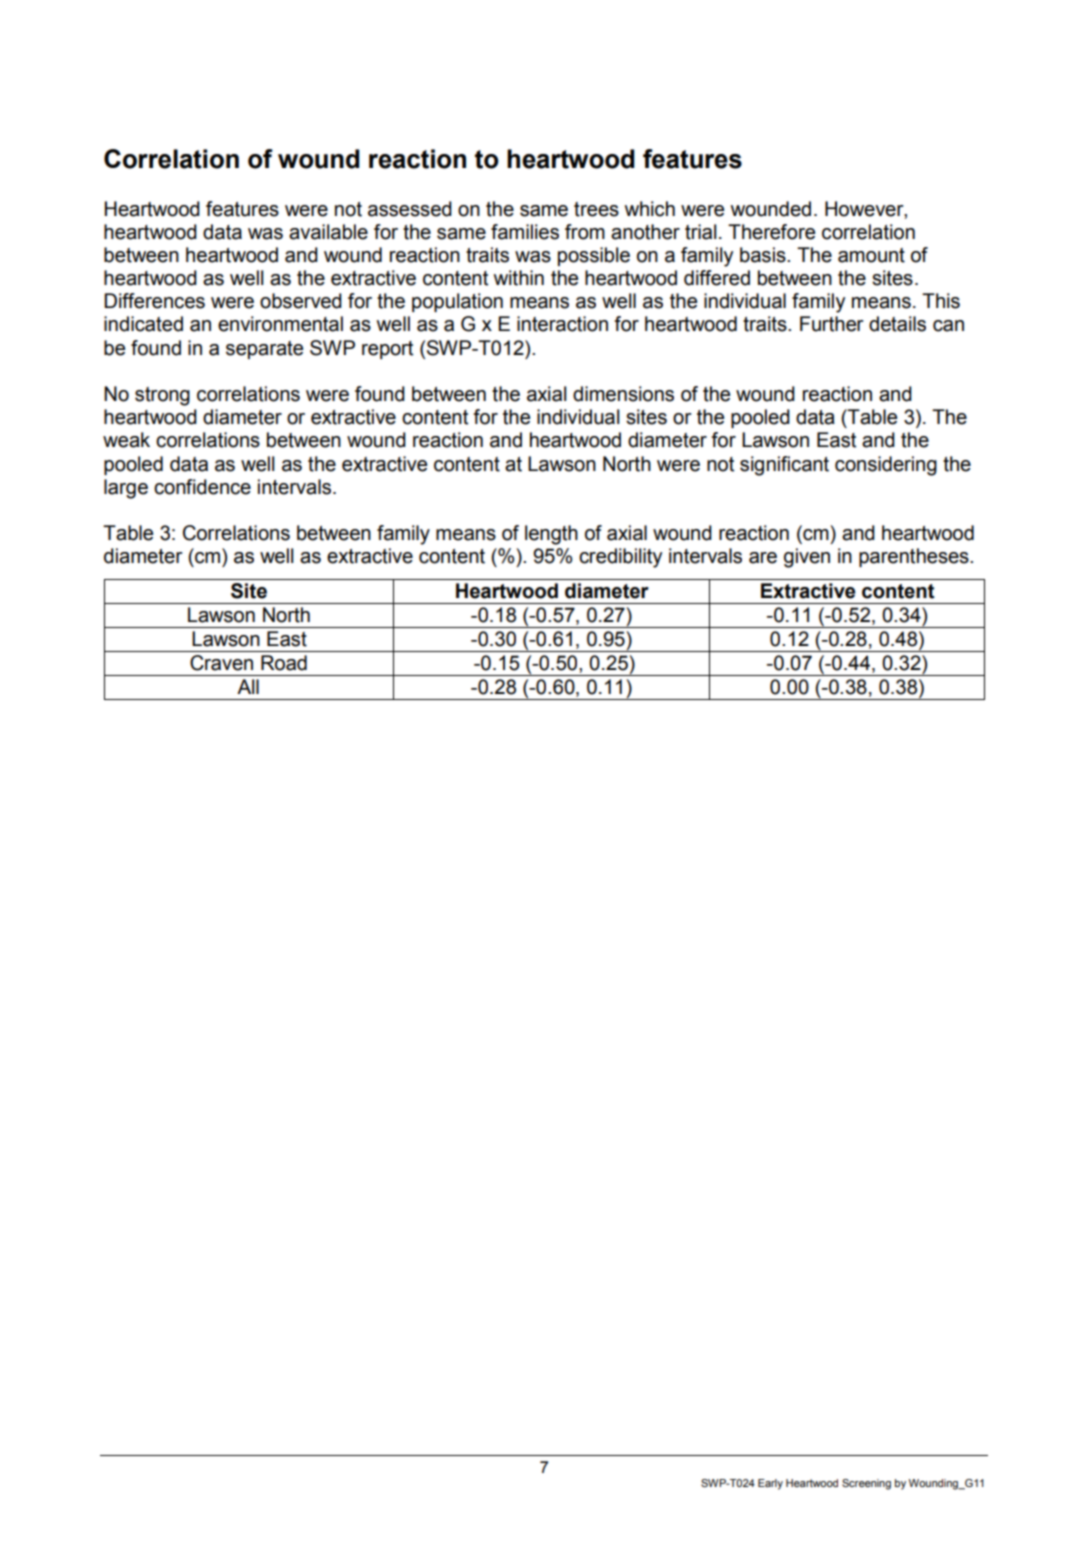 The image size is (1089, 1541). What do you see at coordinates (866, 1484) in the image?
I see `Screening` at bounding box center [866, 1484].
